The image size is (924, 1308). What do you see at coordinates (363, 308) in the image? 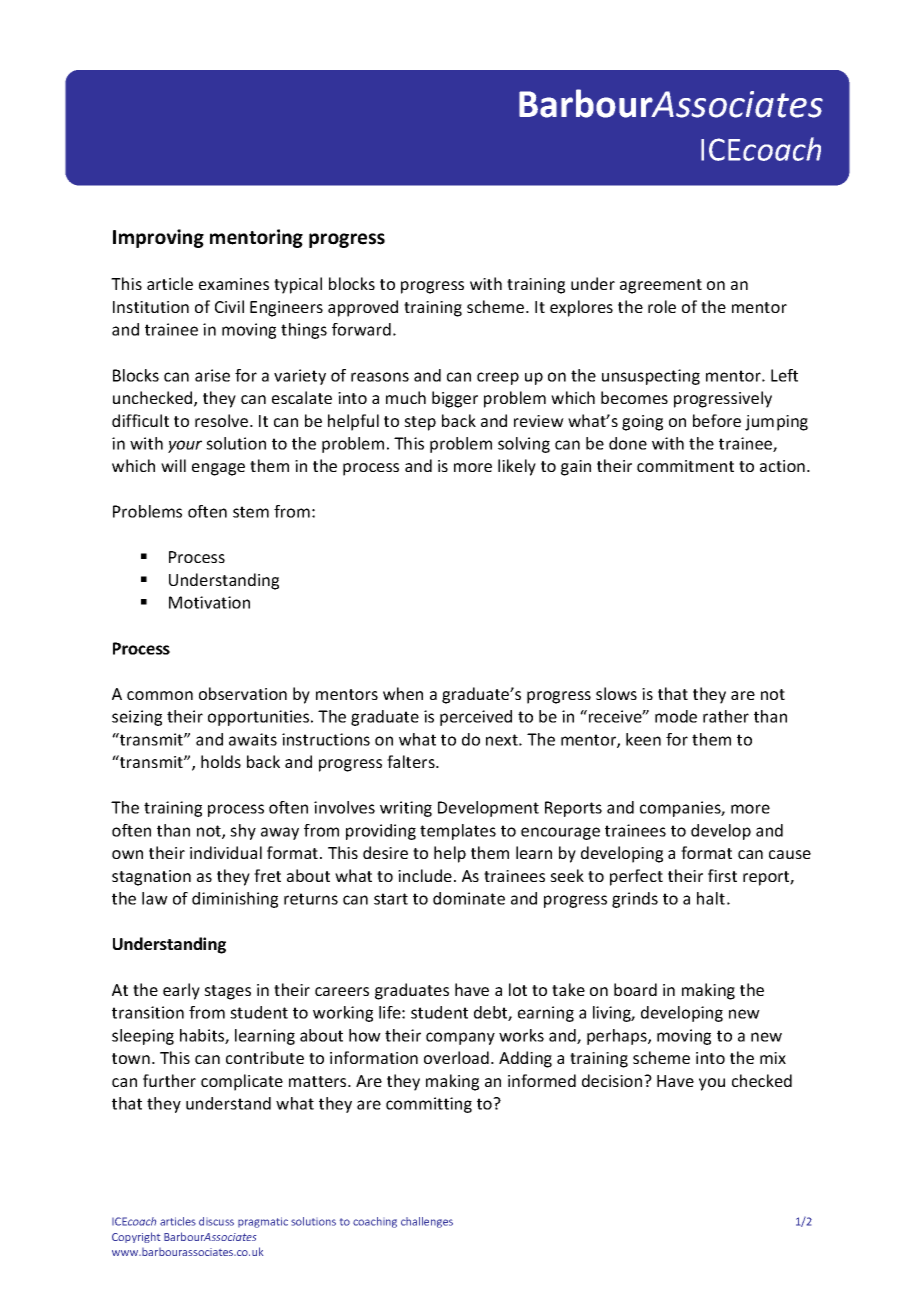
I see `approved` at bounding box center [363, 308].
